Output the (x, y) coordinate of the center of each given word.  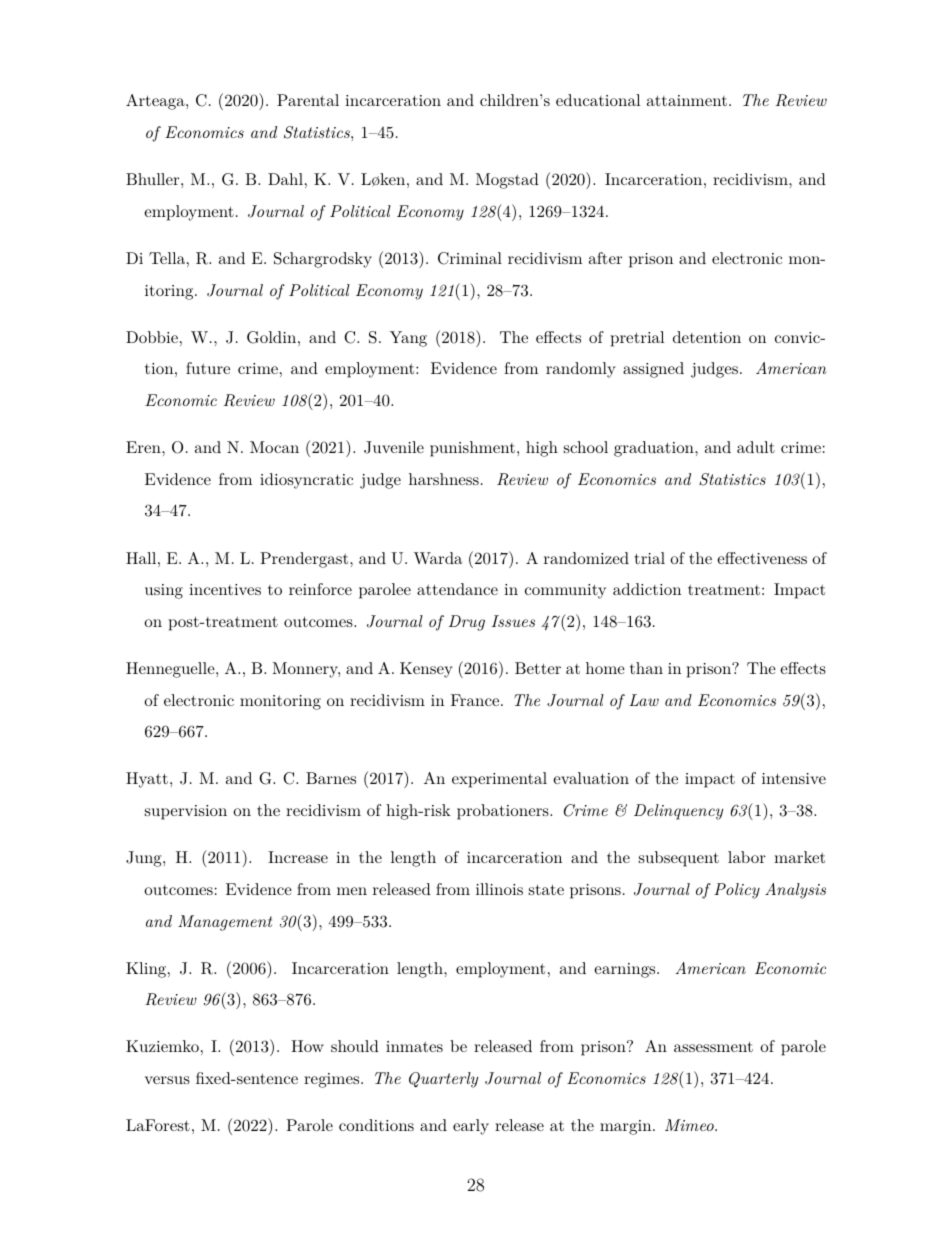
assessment (713, 1046)
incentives (225, 589)
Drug (467, 623)
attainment (687, 100)
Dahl (285, 179)
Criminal (470, 258)
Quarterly (443, 1080)
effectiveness (762, 558)
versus (167, 1080)
